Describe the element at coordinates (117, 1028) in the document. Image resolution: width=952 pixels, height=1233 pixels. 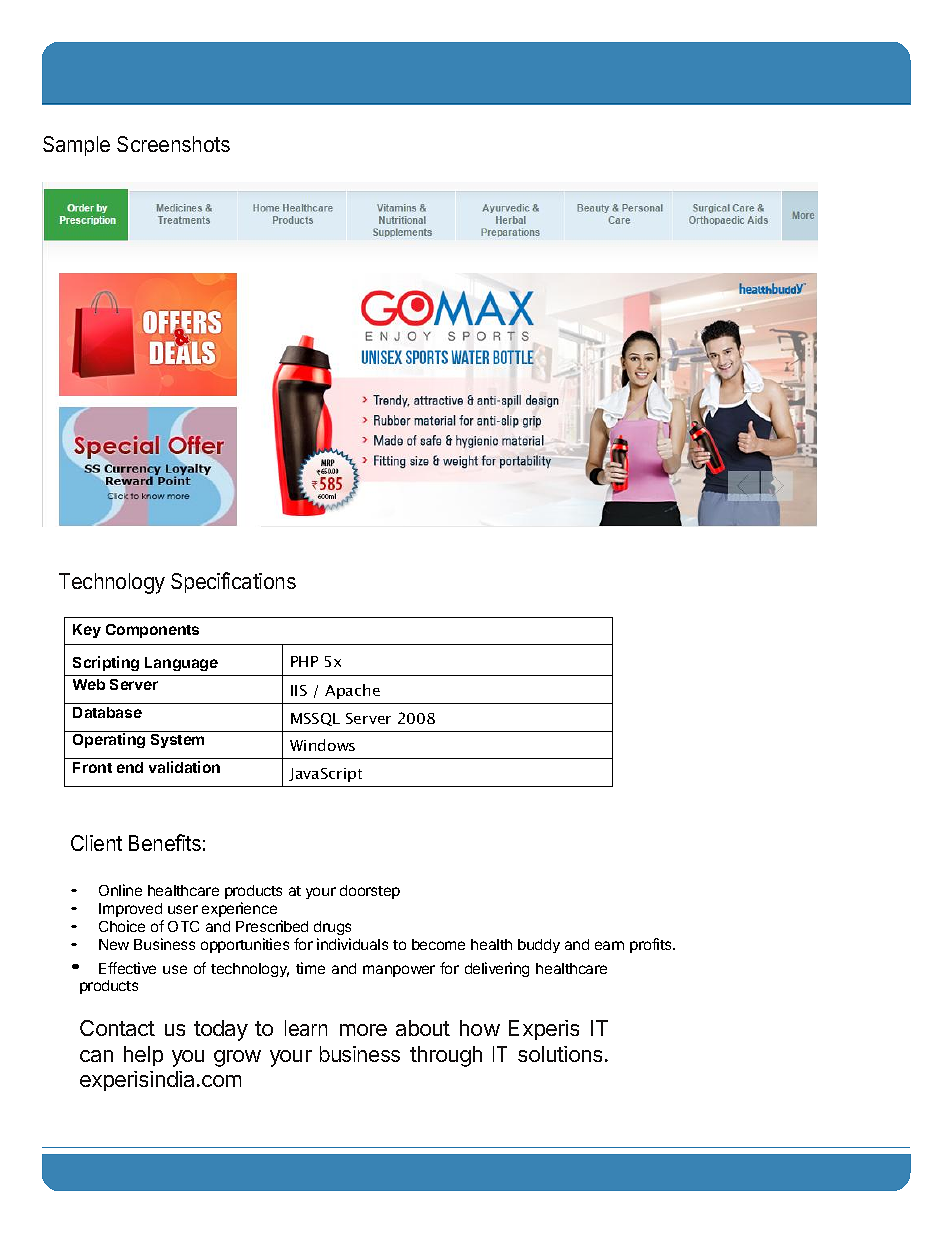
I see `Contact` at that location.
